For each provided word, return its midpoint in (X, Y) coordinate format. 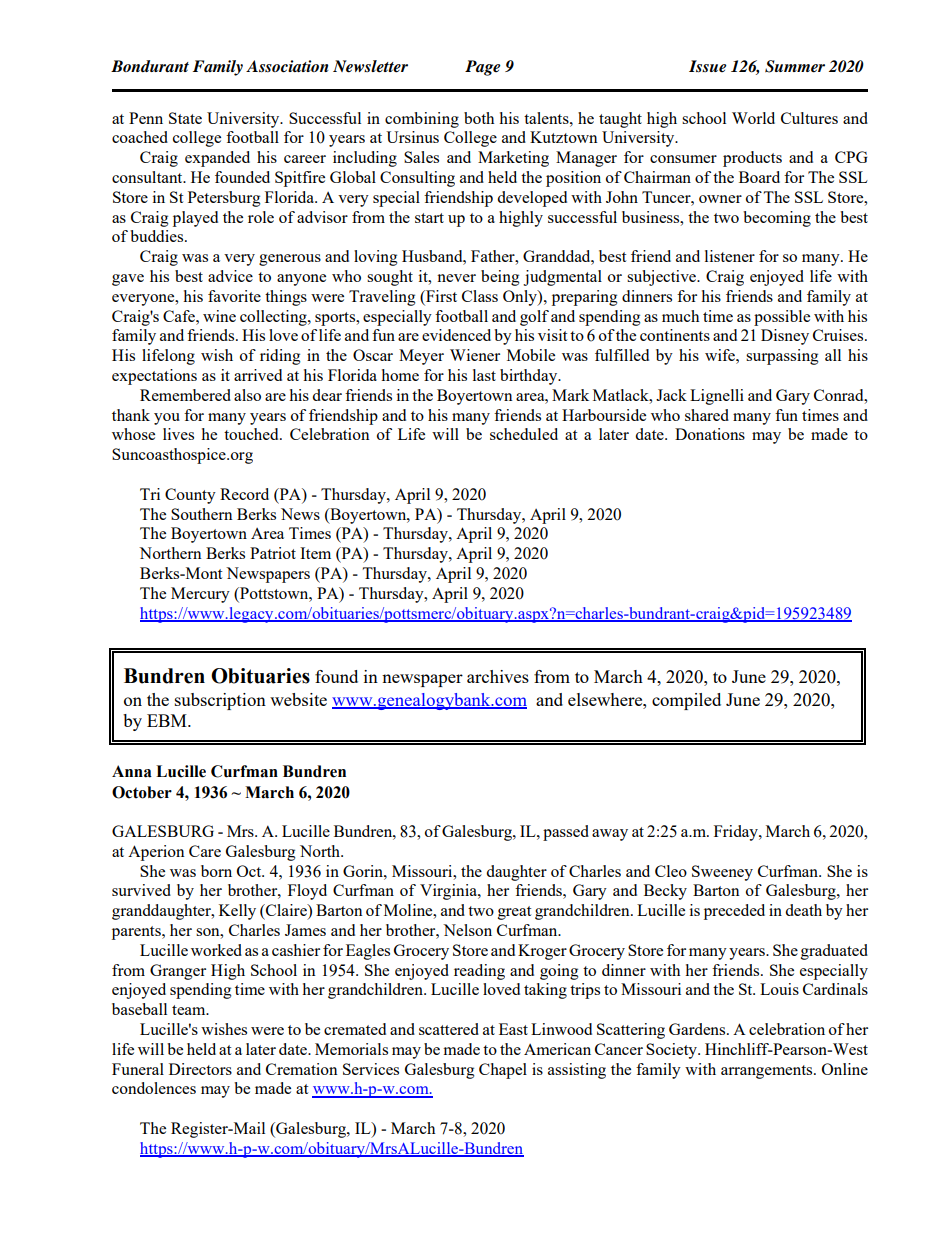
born (216, 871)
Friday (737, 833)
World (753, 118)
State (185, 118)
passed (566, 833)
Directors (200, 1069)
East (513, 1029)
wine (219, 316)
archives (498, 676)
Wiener (475, 355)
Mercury (200, 595)
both (479, 118)
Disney (785, 337)
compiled (686, 701)
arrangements (768, 1072)
